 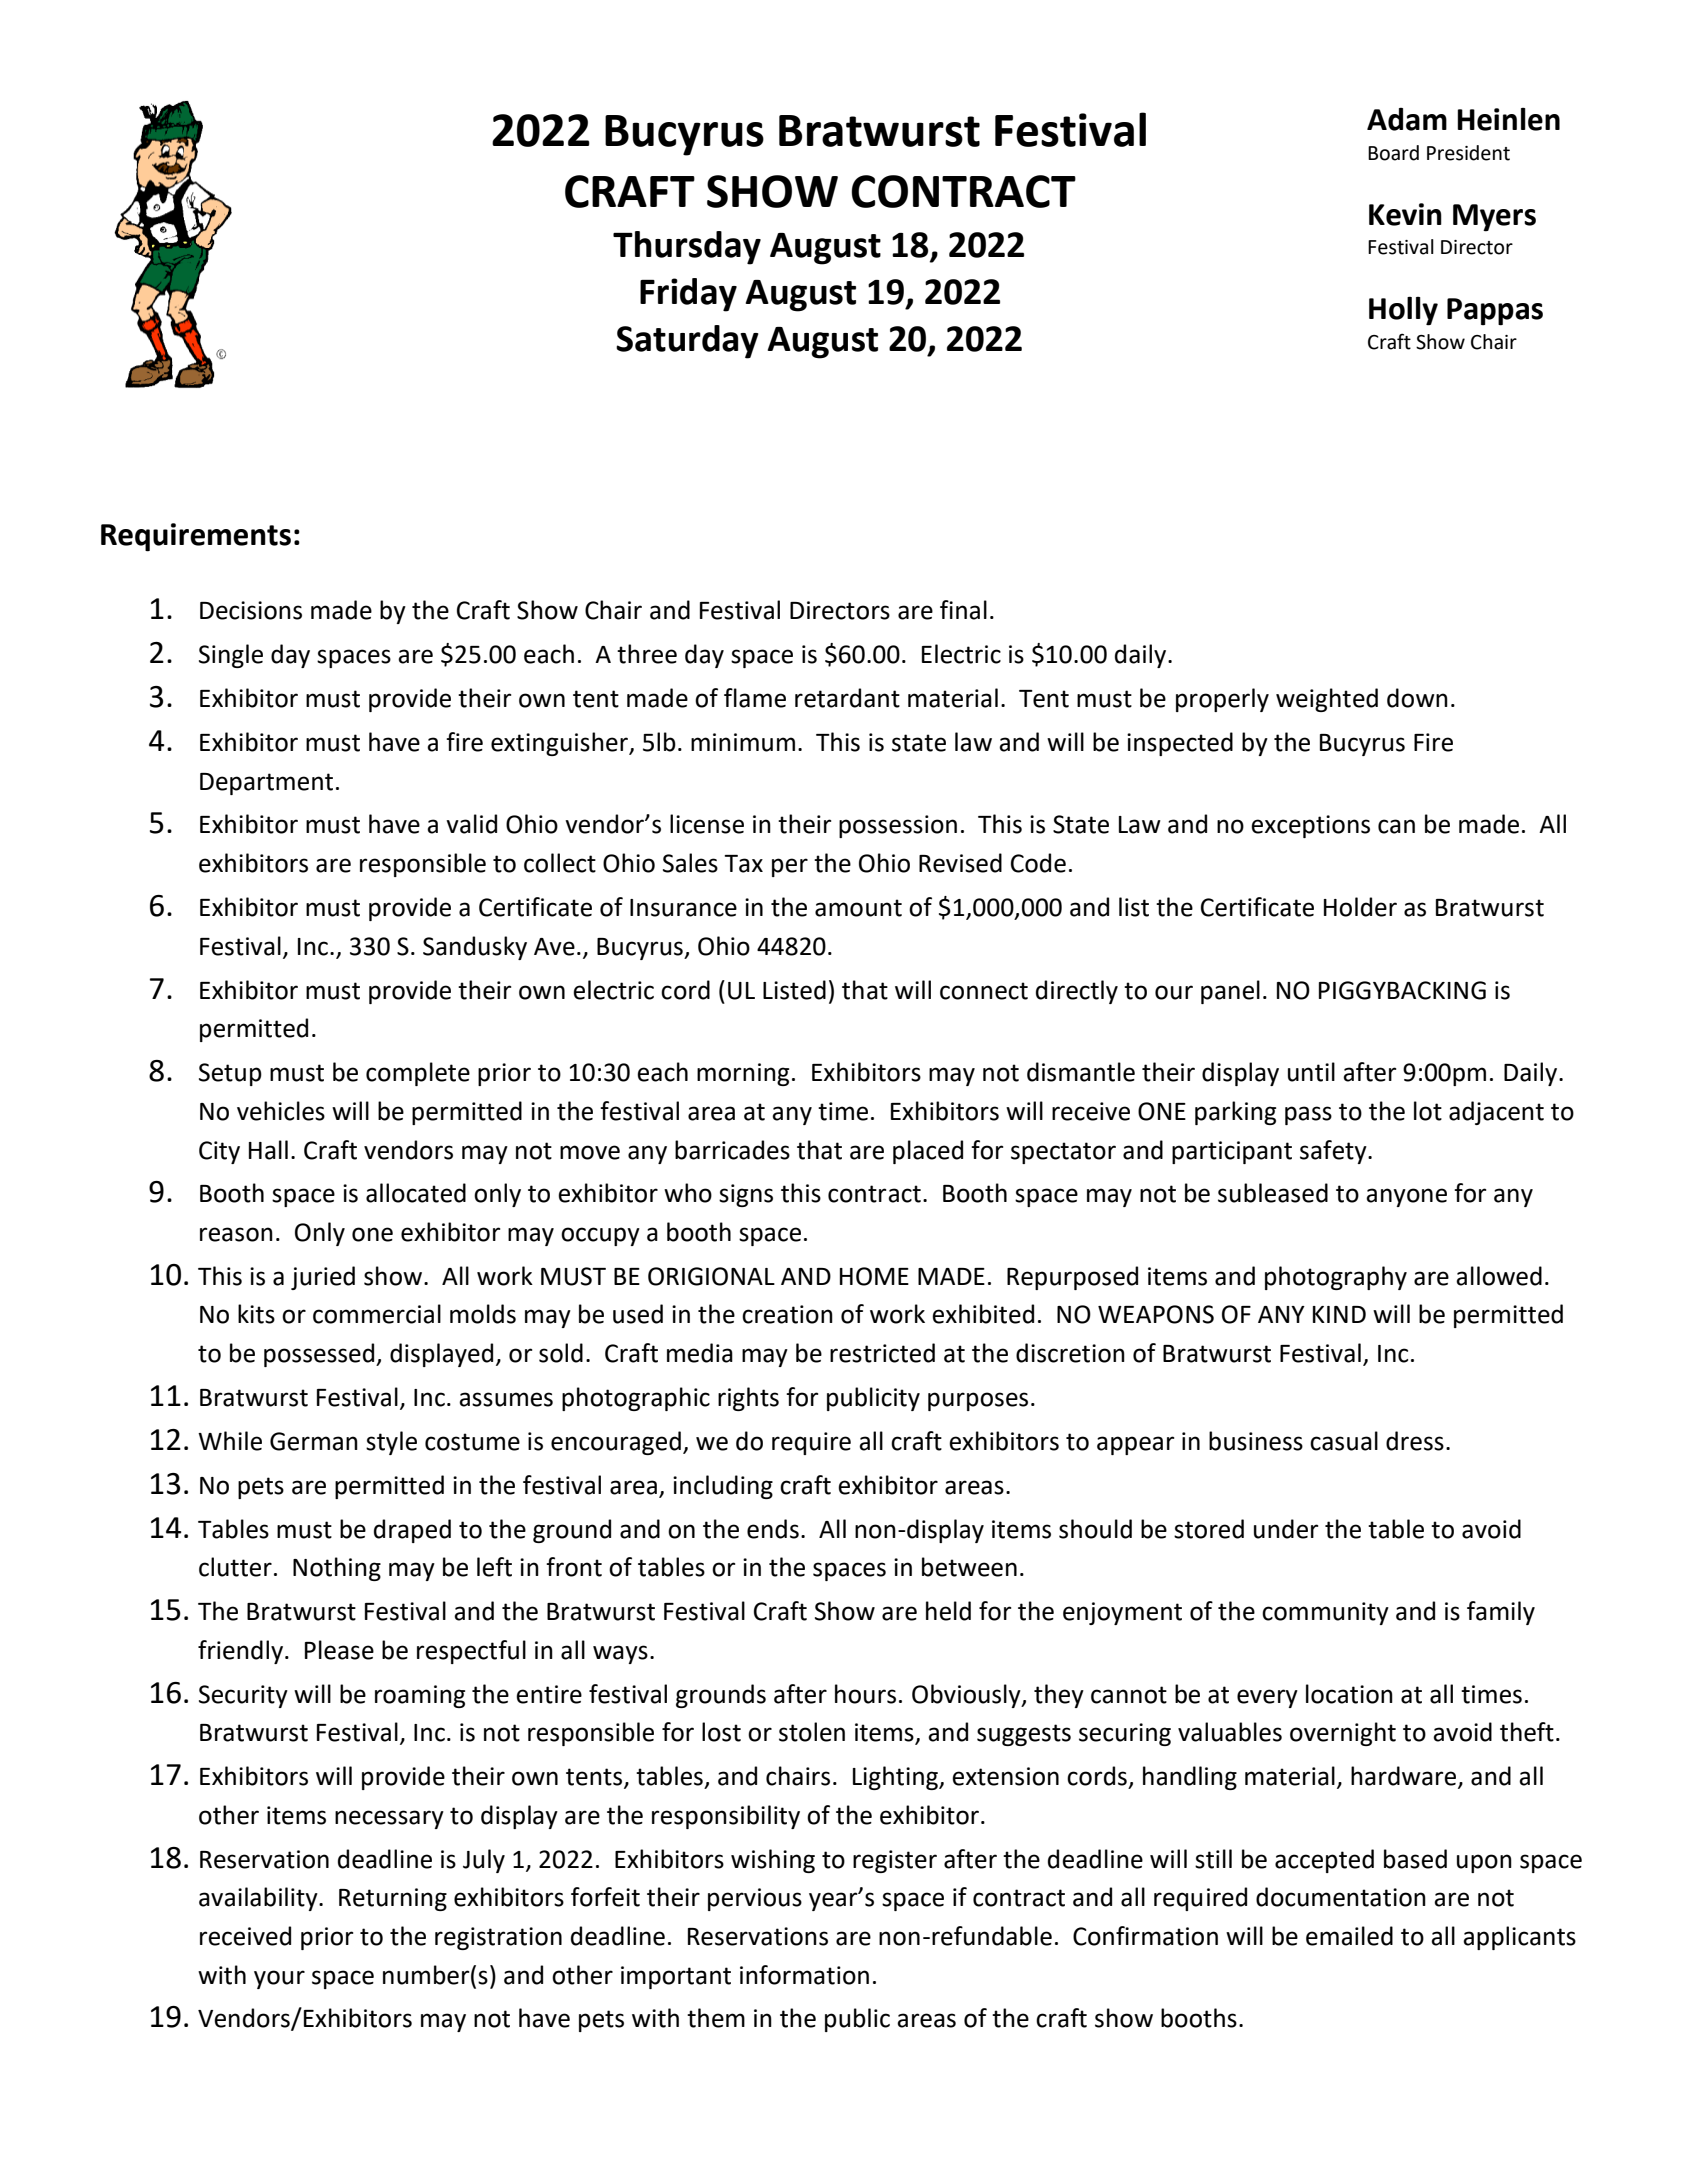 I want to click on Board, so click(x=1393, y=153).
